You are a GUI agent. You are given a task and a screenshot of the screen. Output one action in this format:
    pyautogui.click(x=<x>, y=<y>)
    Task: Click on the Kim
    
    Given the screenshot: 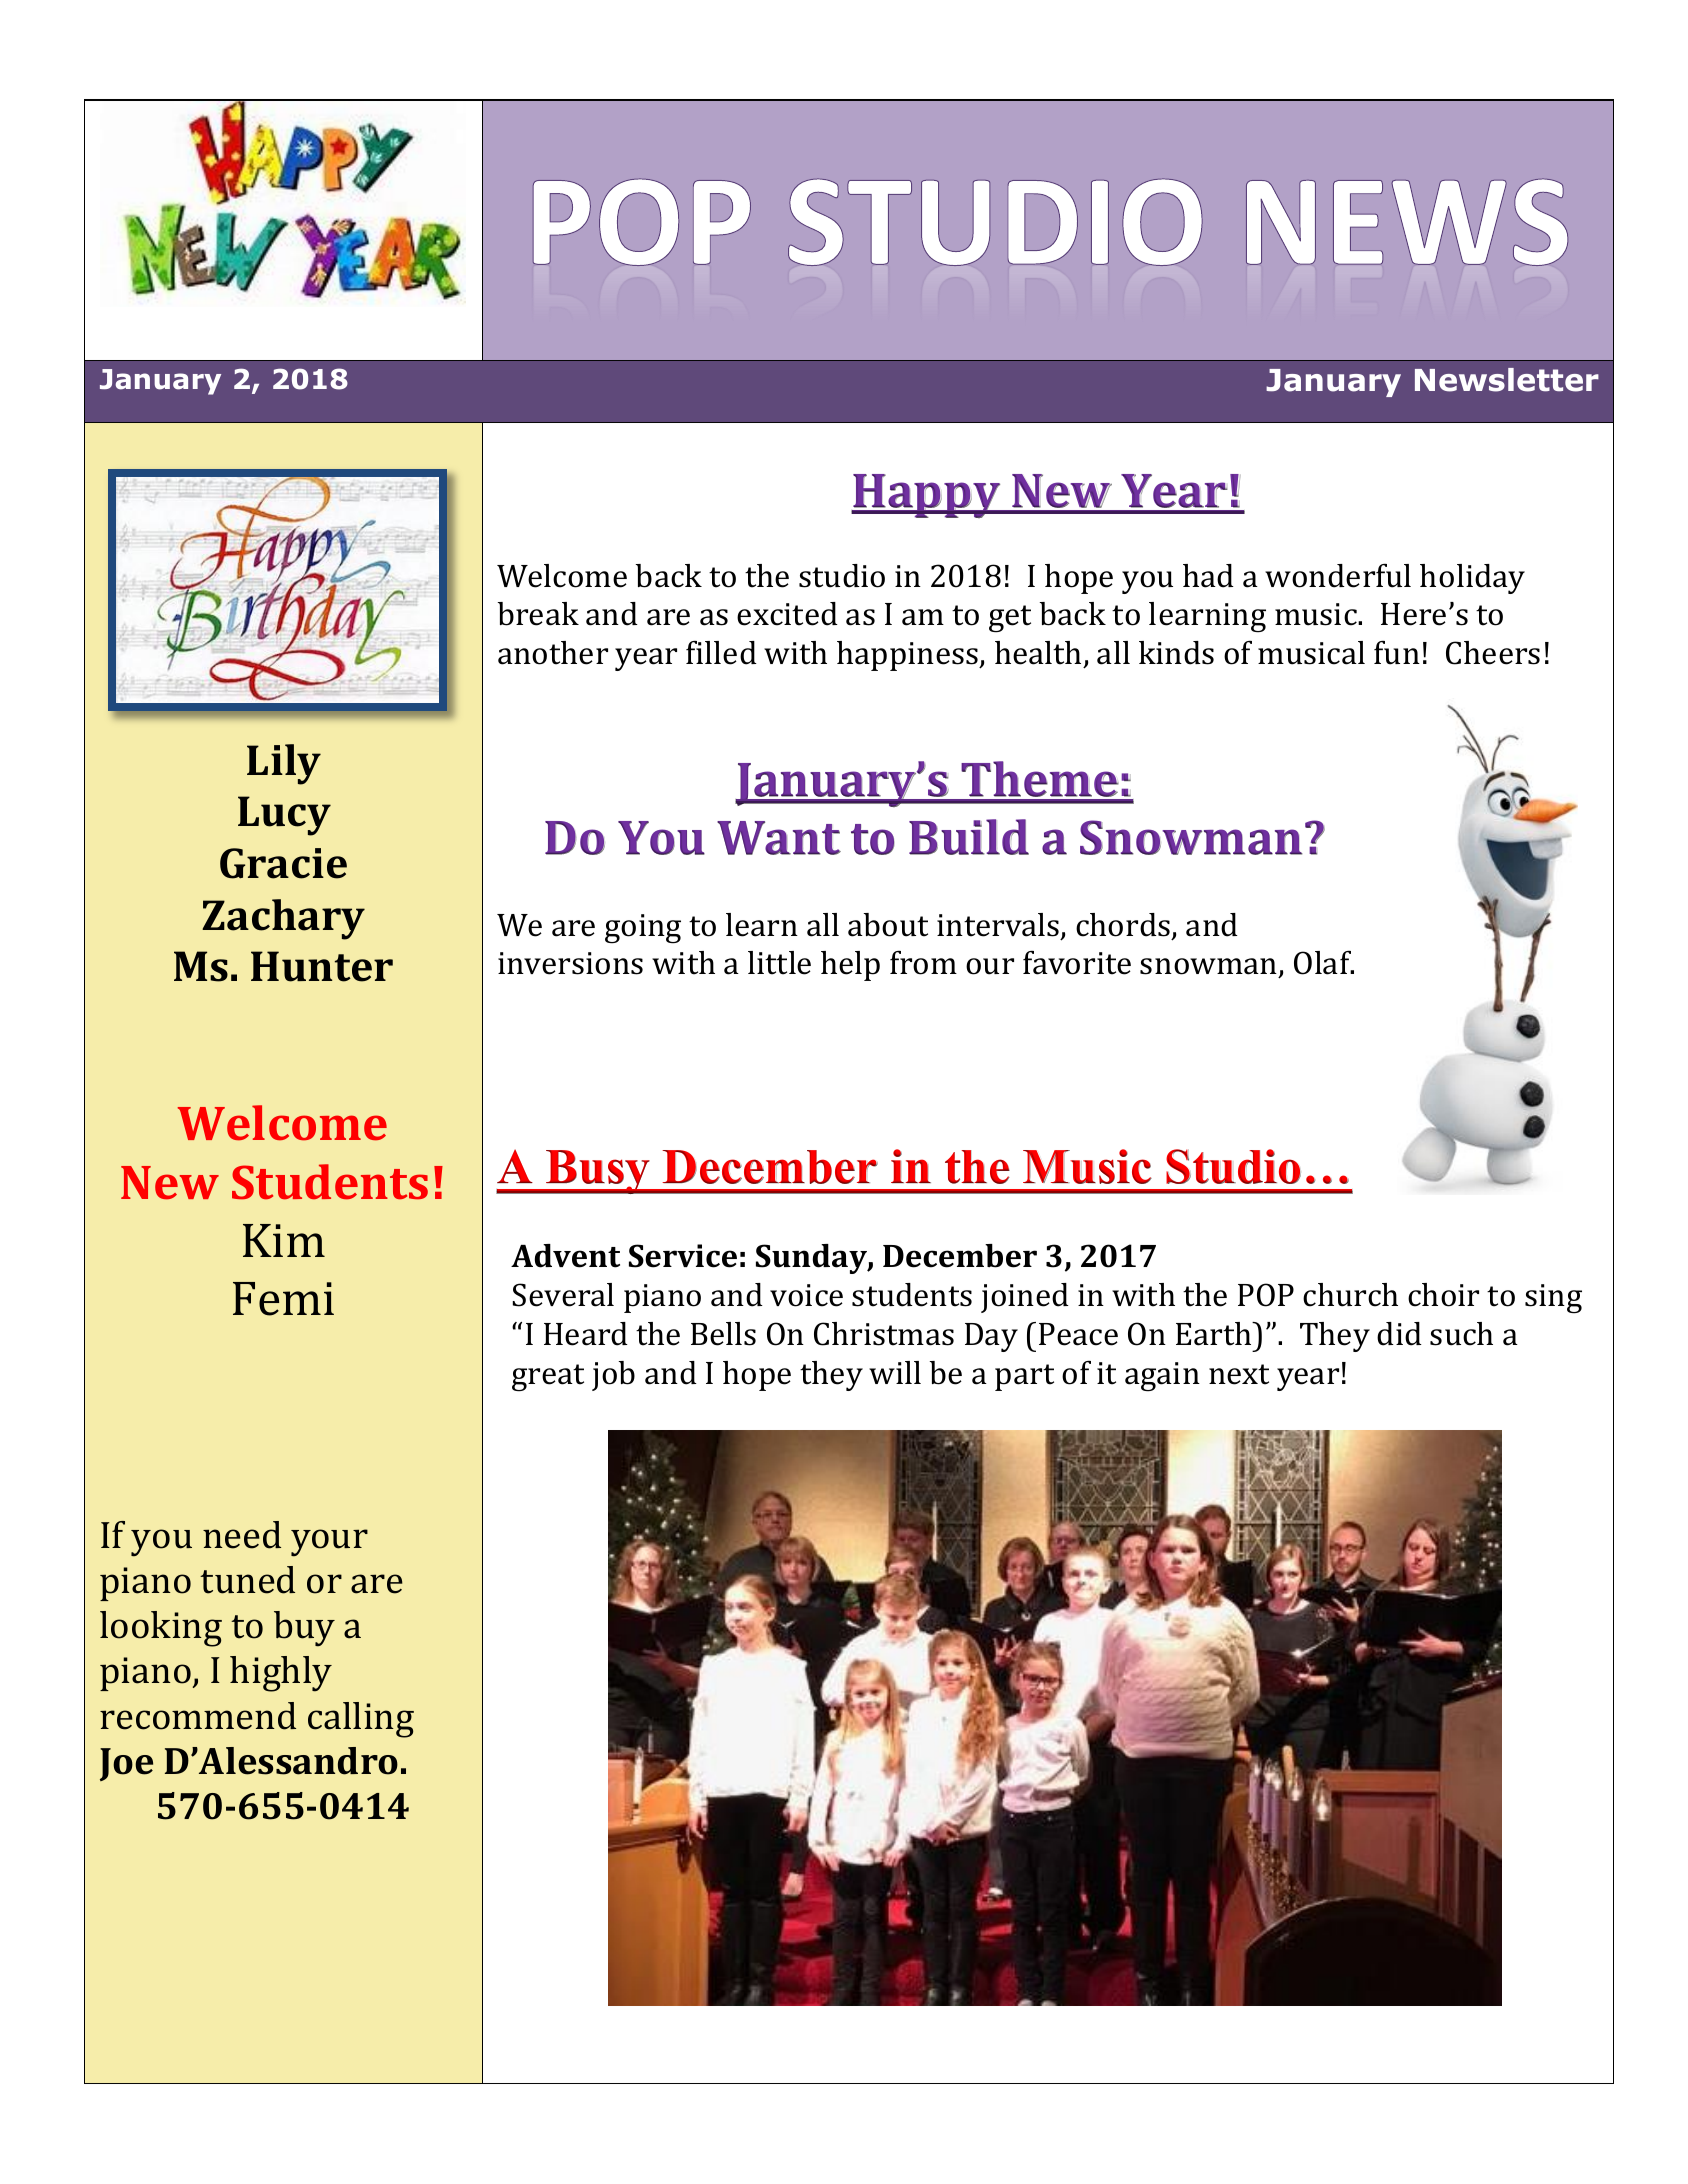 What is the action you would take?
    pyautogui.click(x=284, y=1240)
